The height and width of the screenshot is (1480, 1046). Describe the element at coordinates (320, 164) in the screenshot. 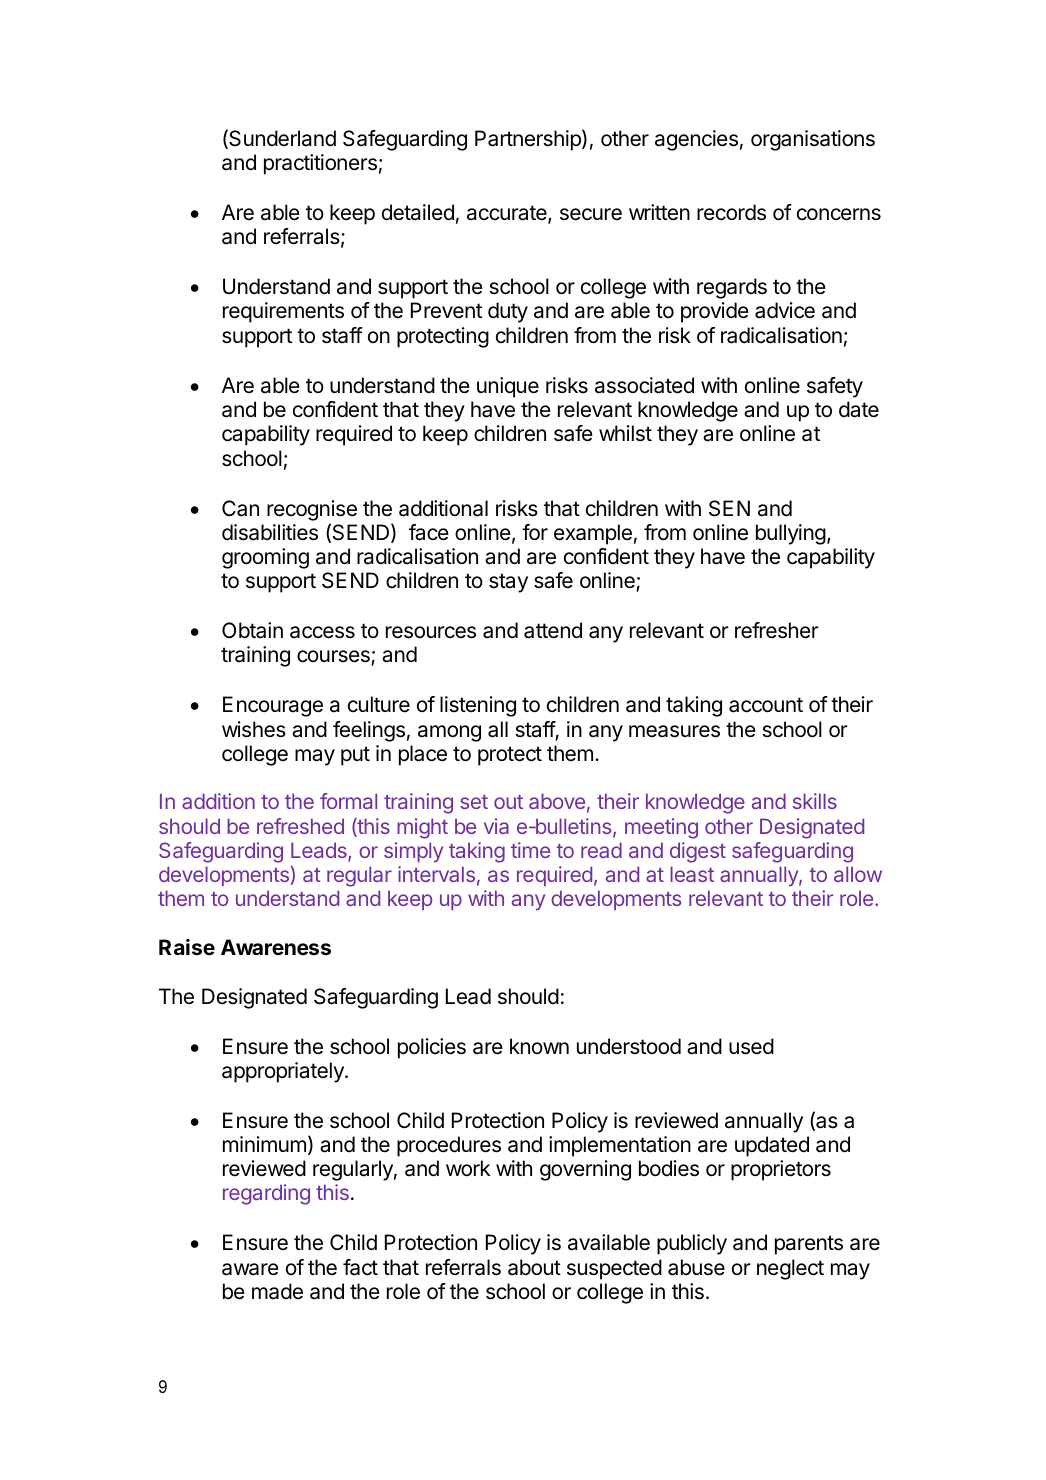

I see `practitioners` at that location.
